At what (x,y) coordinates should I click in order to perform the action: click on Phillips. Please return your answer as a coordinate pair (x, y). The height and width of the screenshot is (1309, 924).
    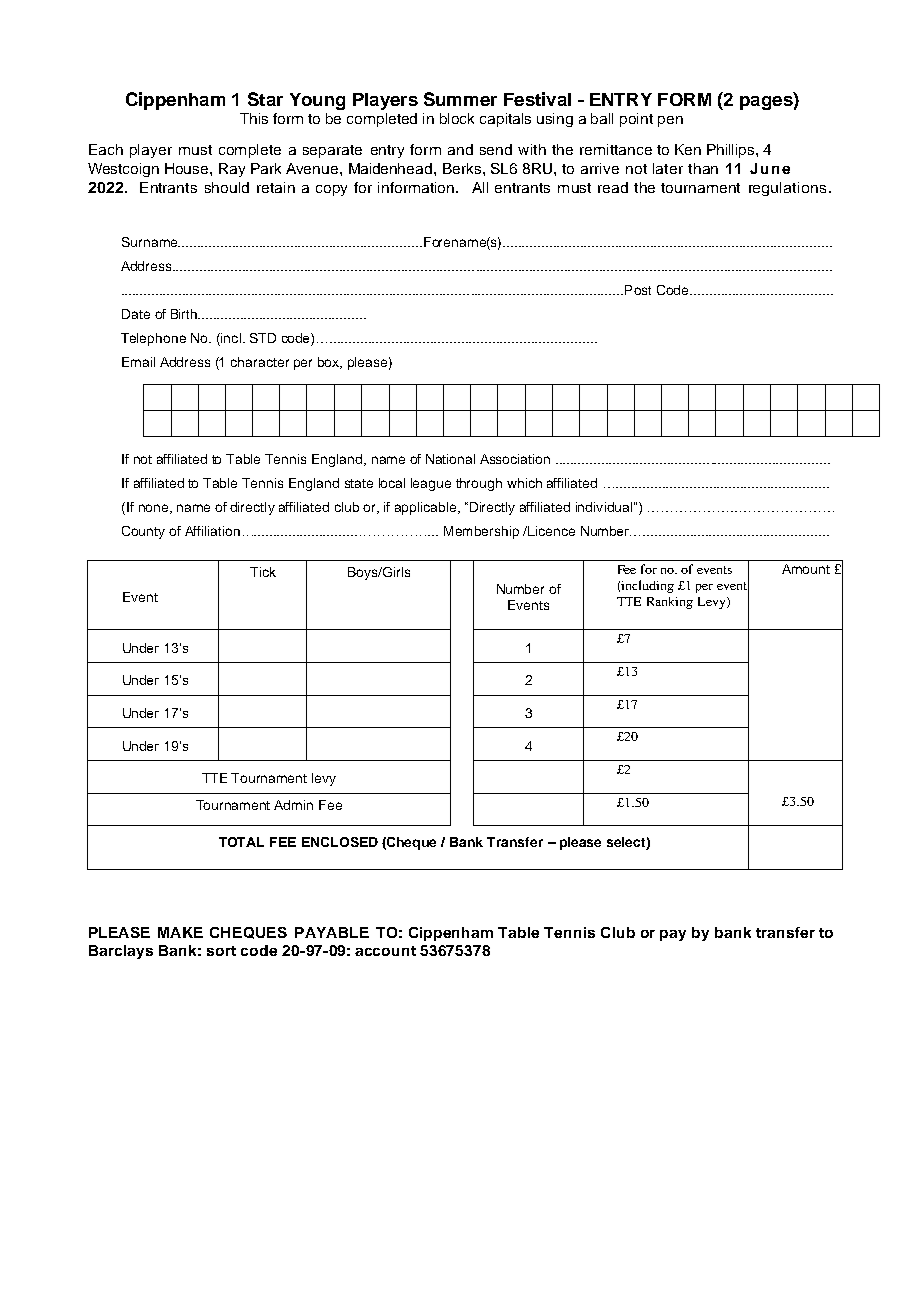
    Looking at the image, I should click on (732, 151).
